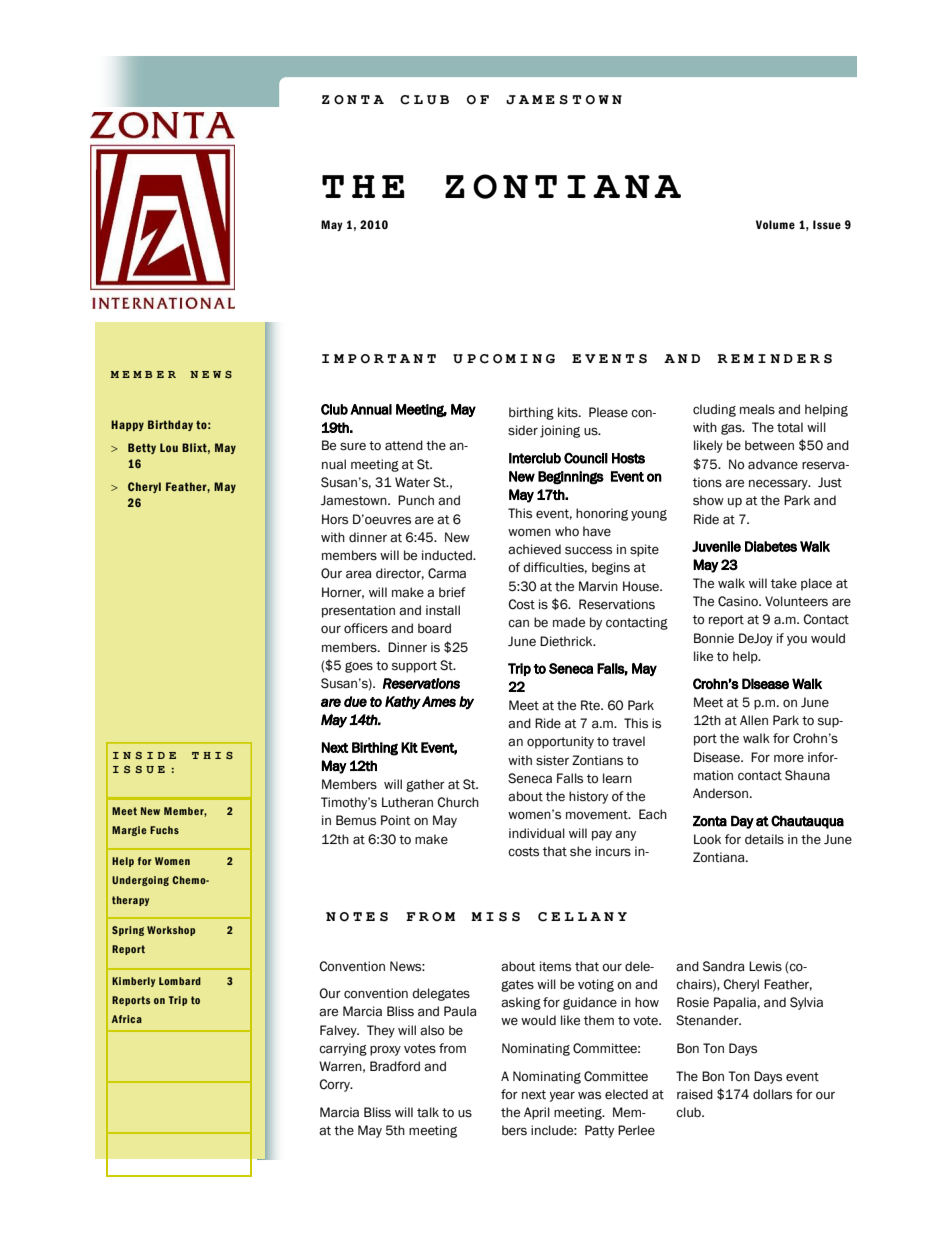  Describe the element at coordinates (403, 703) in the image. I see `Kathy` at that location.
